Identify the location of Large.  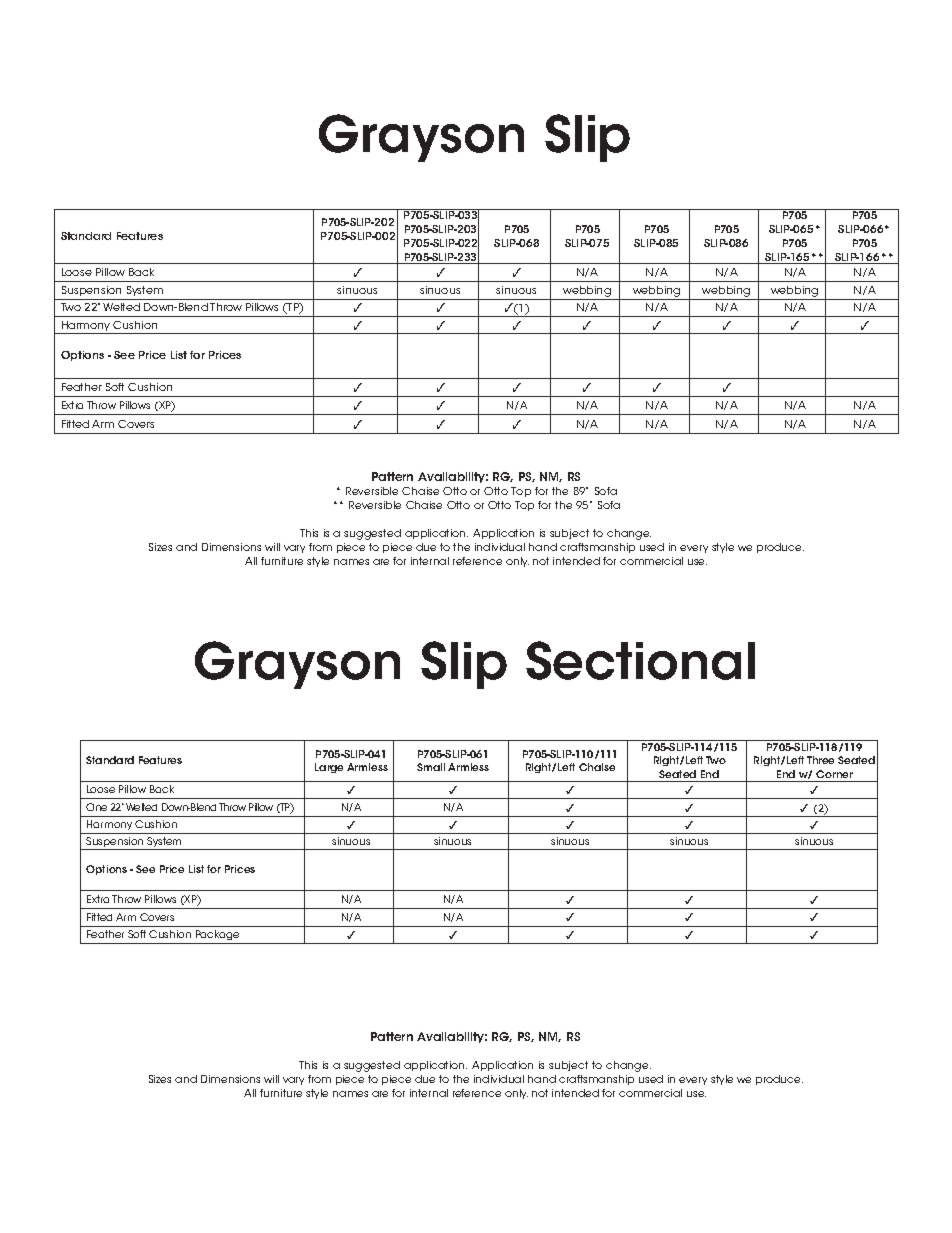
(329, 768).
